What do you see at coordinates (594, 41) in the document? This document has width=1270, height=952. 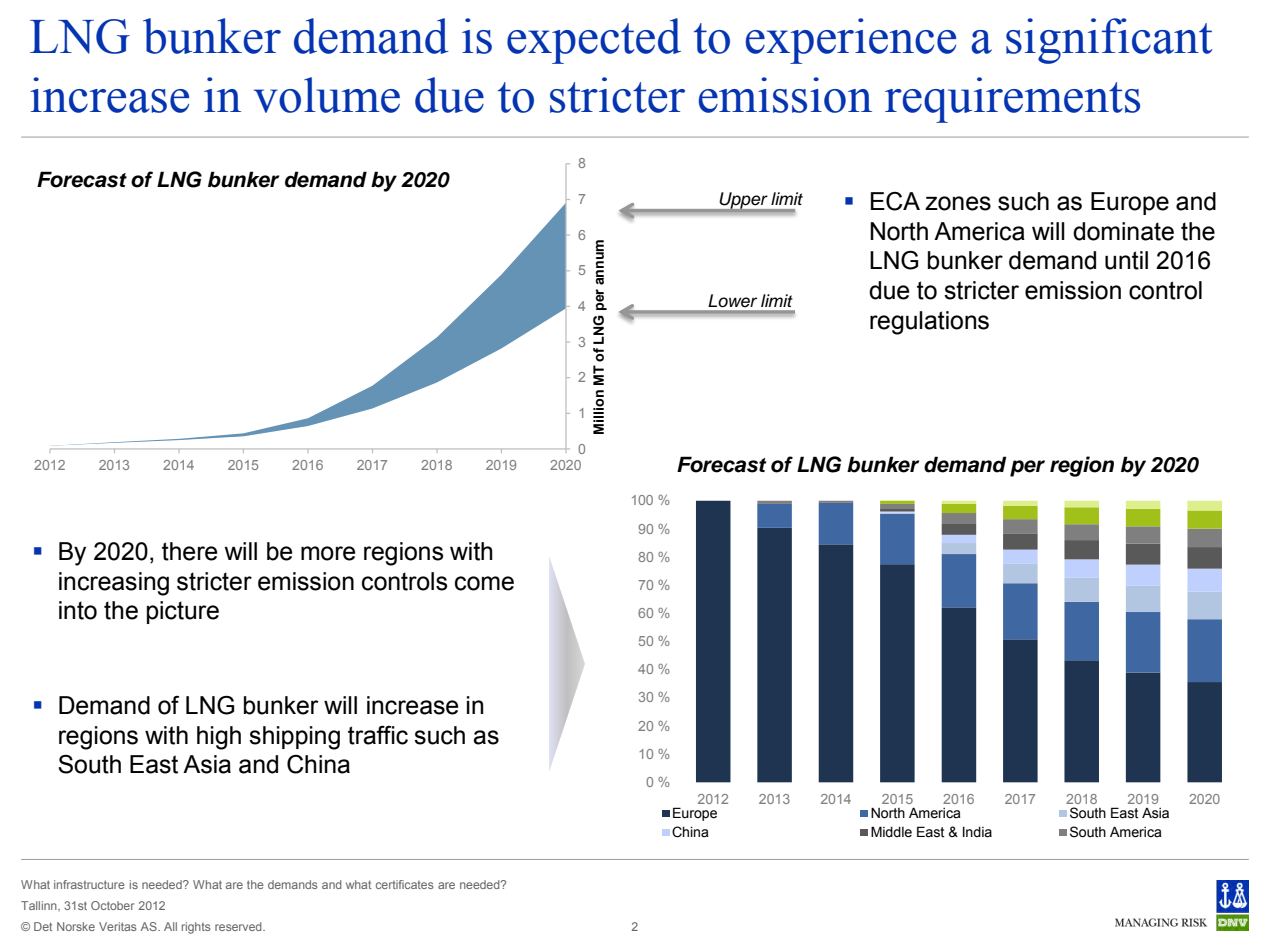 I see `expected` at bounding box center [594, 41].
